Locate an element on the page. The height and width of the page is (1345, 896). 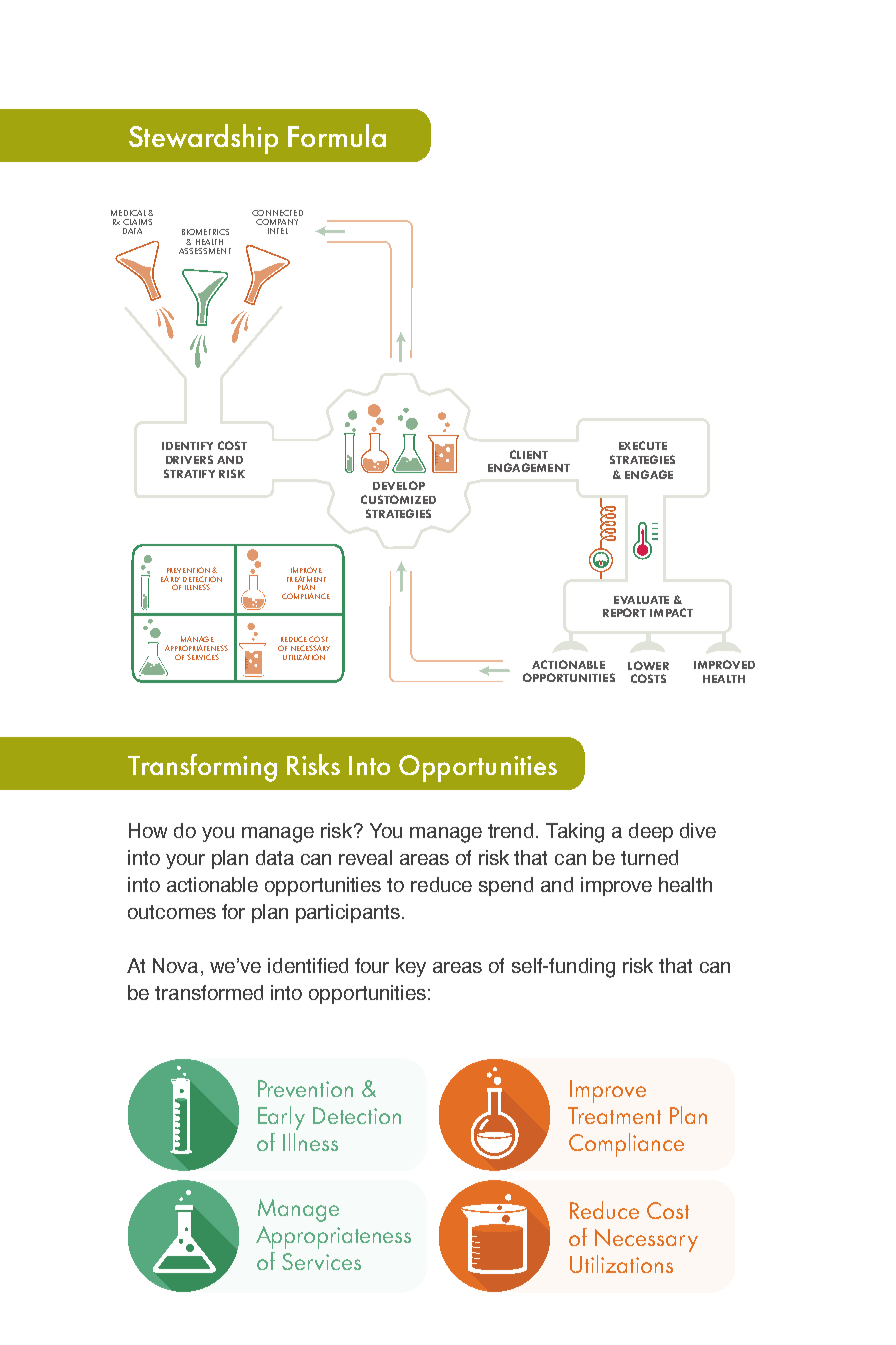
CONNECTED is located at coordinates (277, 213).
